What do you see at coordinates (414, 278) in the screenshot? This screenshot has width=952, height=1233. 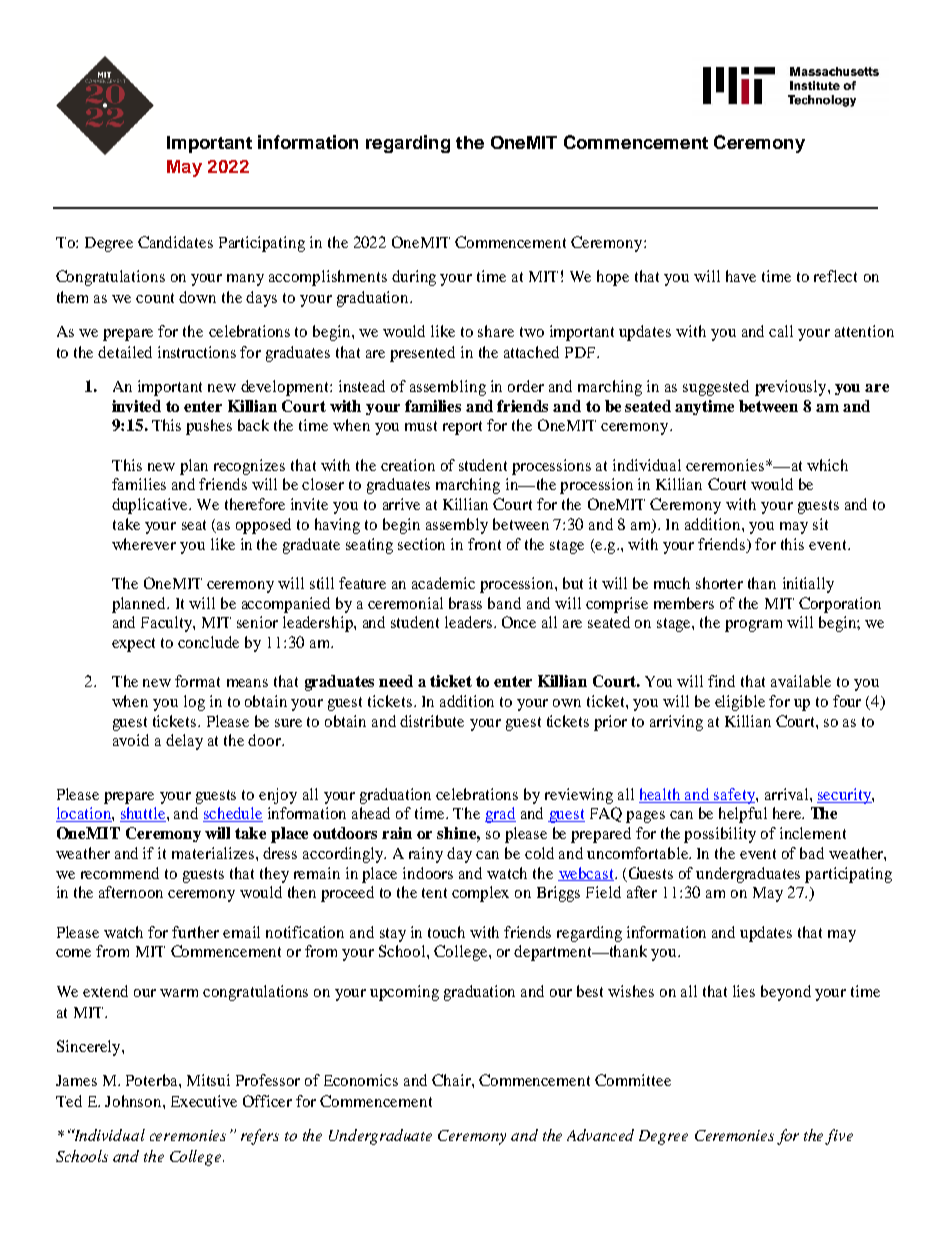 I see `during` at bounding box center [414, 278].
